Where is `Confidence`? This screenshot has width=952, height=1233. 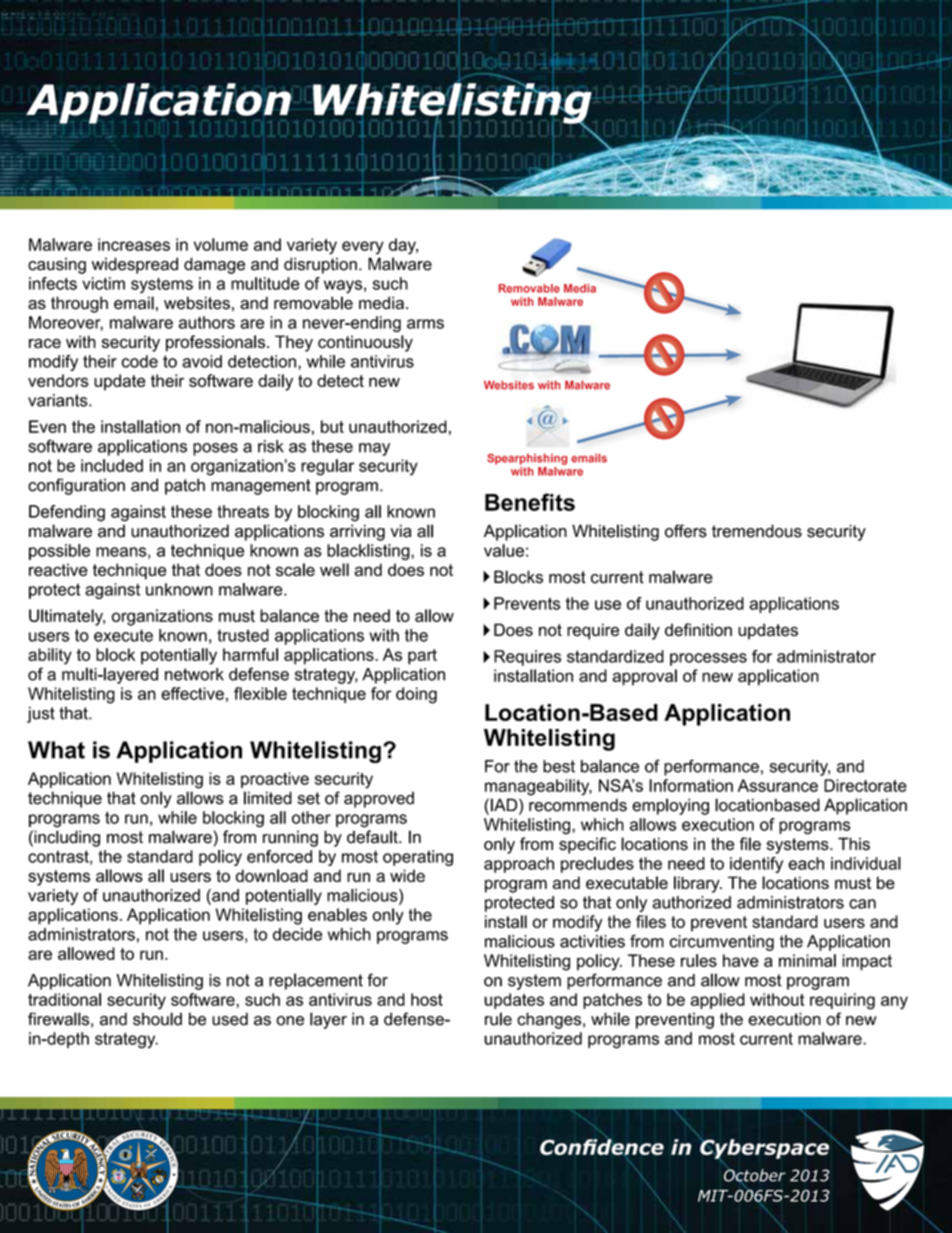 Confidence is located at coordinates (602, 1147).
